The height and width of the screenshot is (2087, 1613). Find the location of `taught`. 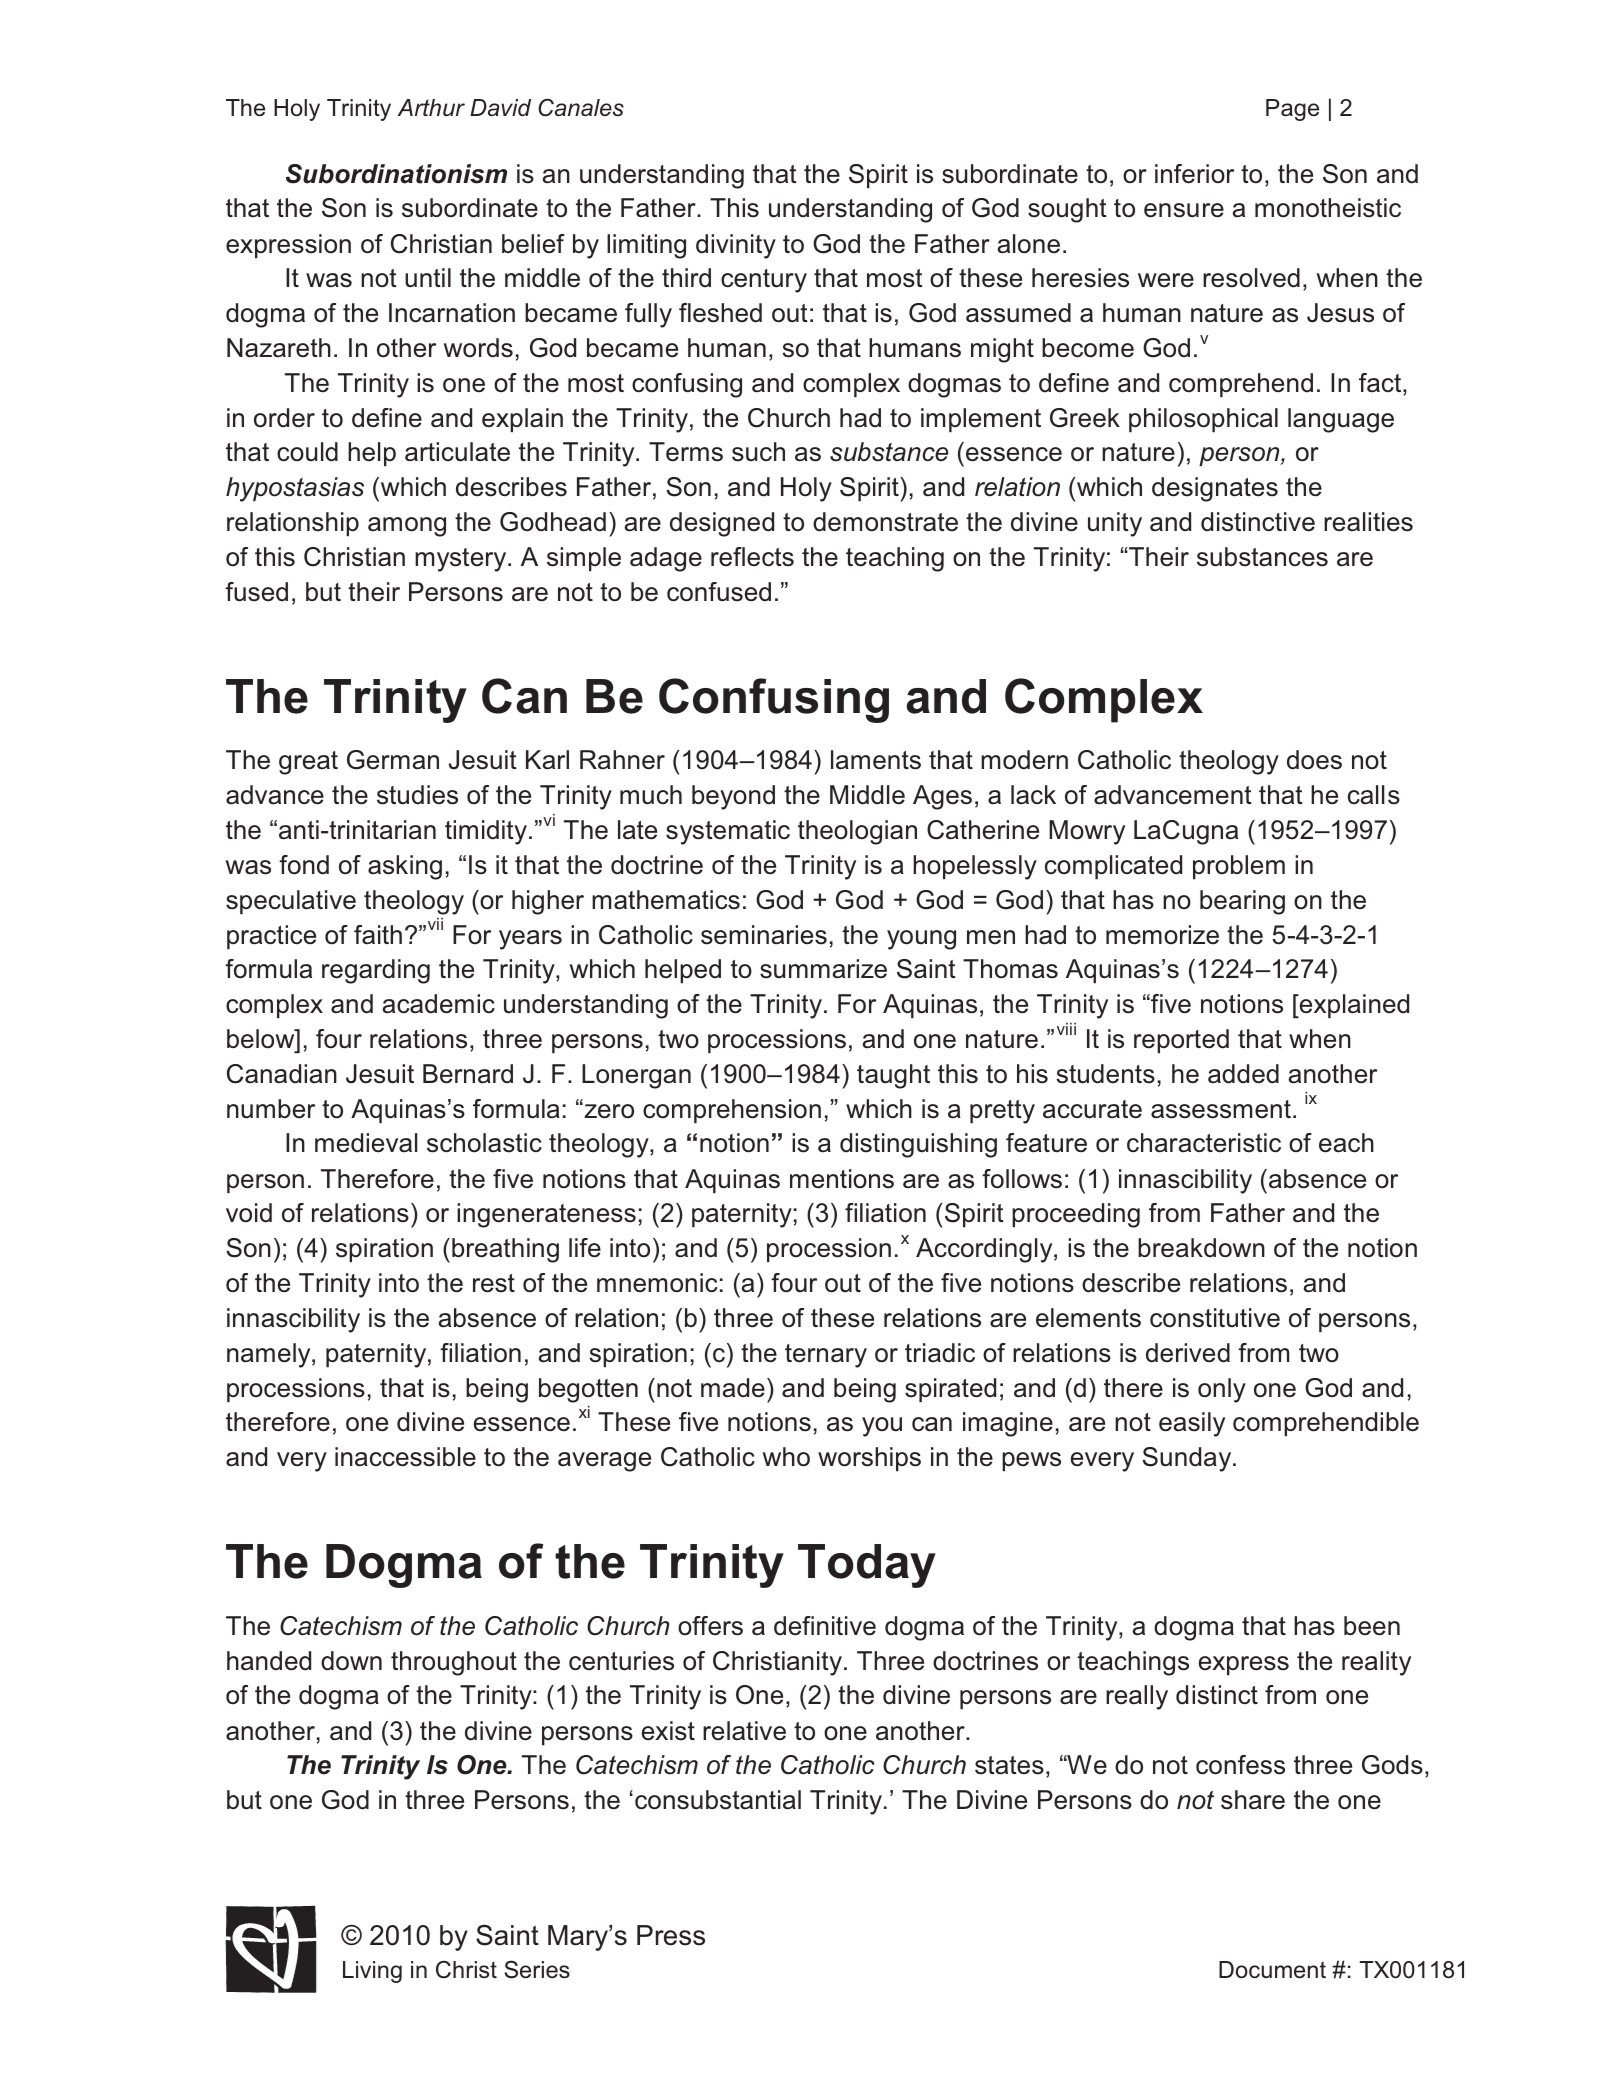

taught is located at coordinates (893, 1076).
